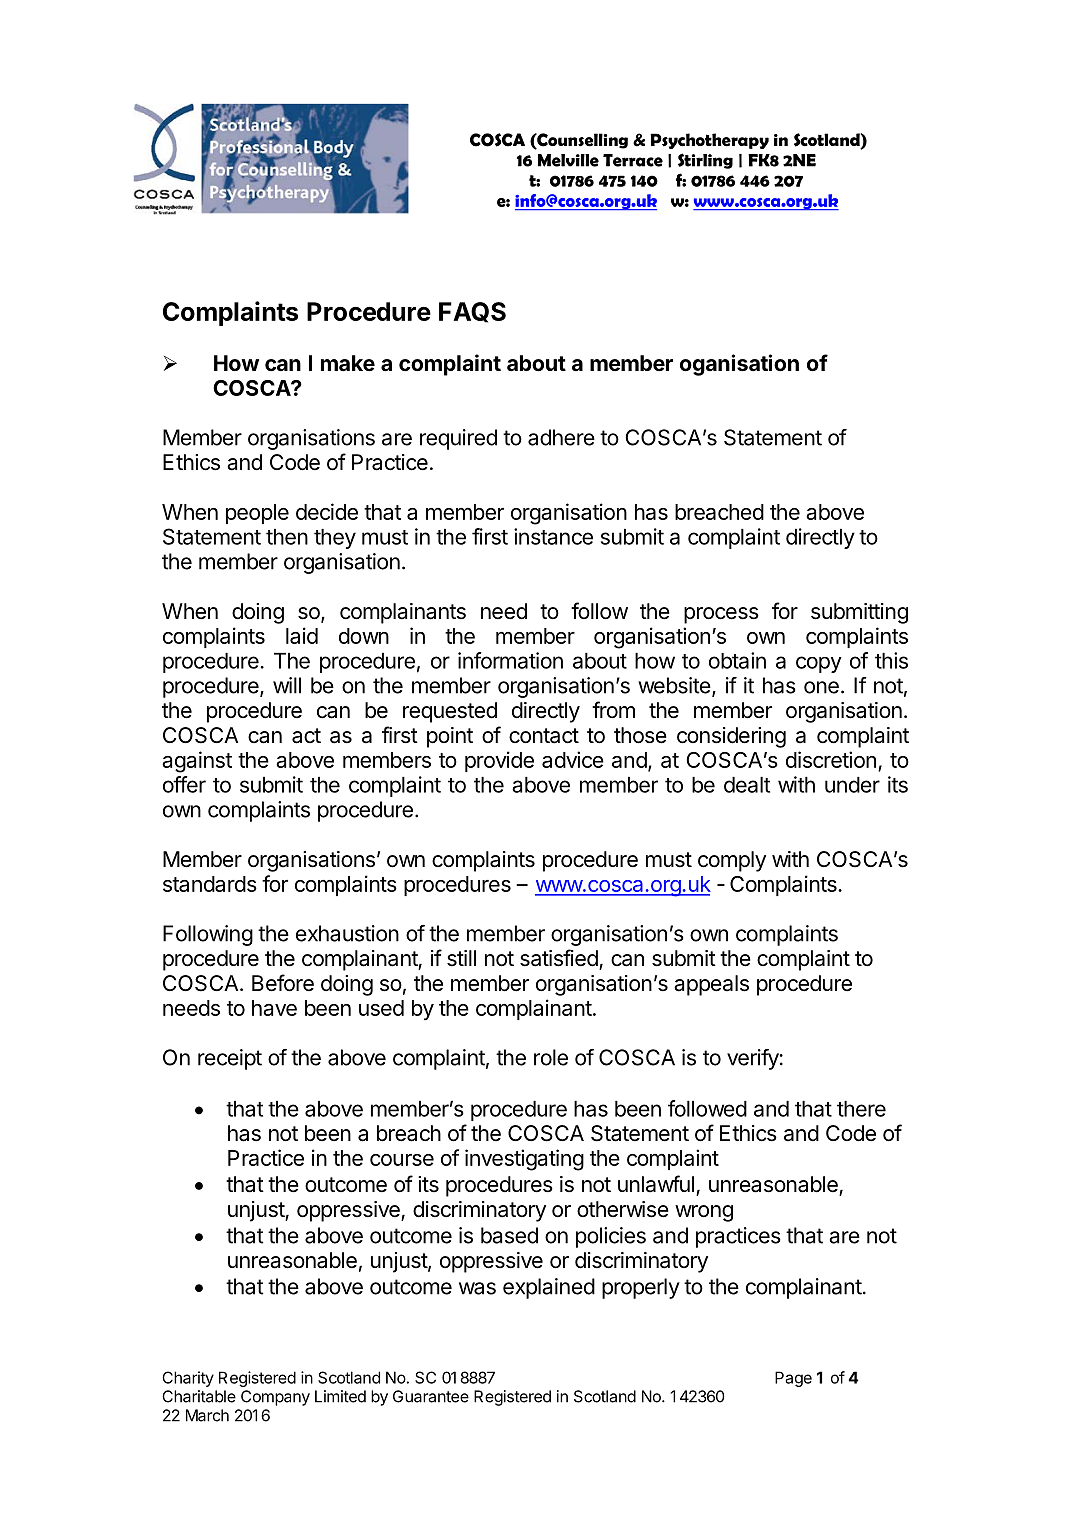 This document has height=1513, width=1070. What do you see at coordinates (568, 160) in the document?
I see `Melville` at bounding box center [568, 160].
